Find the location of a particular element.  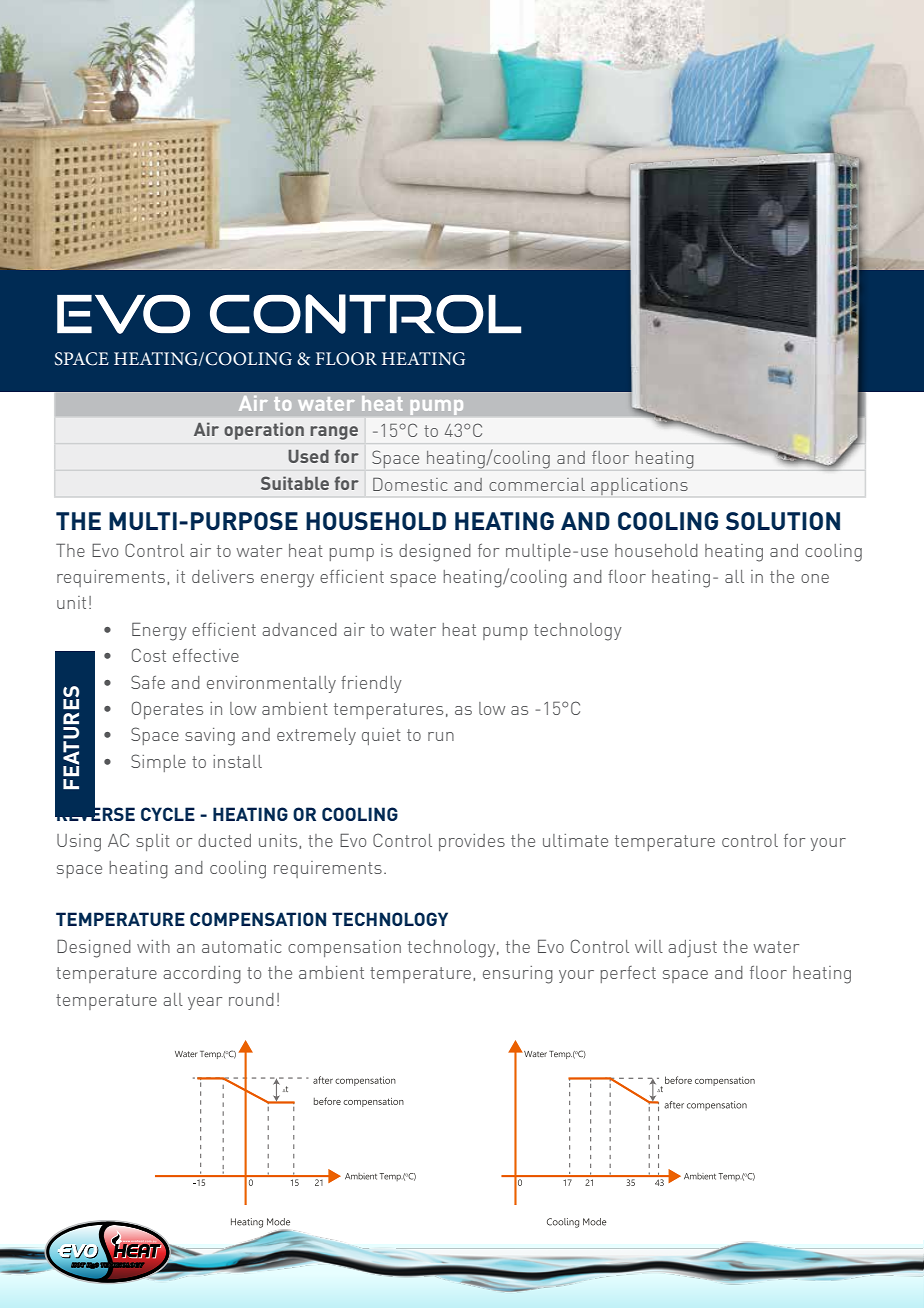

ultimate is located at coordinates (575, 840).
